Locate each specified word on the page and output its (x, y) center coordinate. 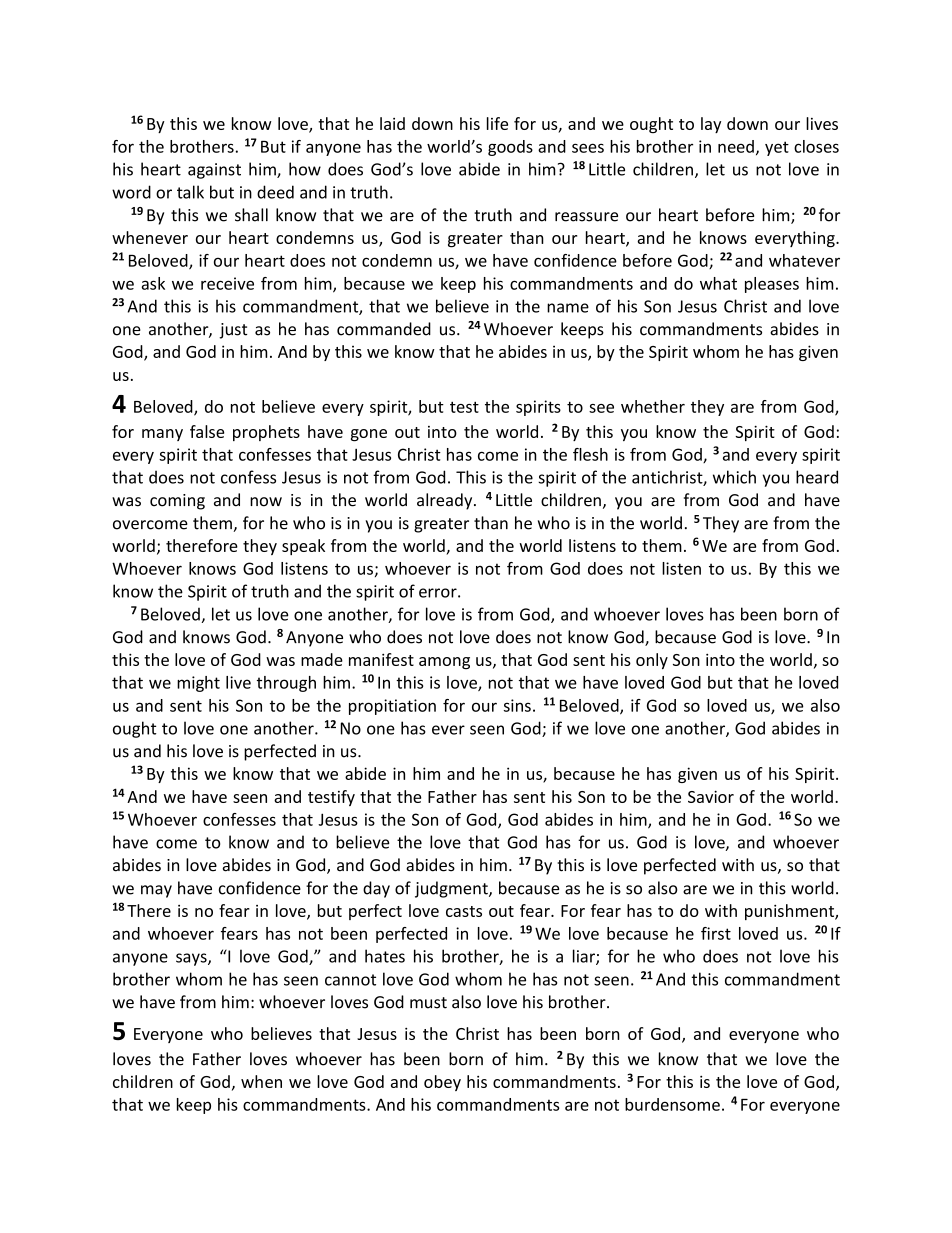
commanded (384, 329)
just (233, 331)
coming (177, 502)
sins (517, 705)
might (198, 684)
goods (510, 148)
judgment (452, 889)
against (214, 171)
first (716, 933)
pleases (772, 285)
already (446, 501)
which (734, 477)
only (652, 661)
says (192, 959)
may (156, 891)
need (736, 146)
